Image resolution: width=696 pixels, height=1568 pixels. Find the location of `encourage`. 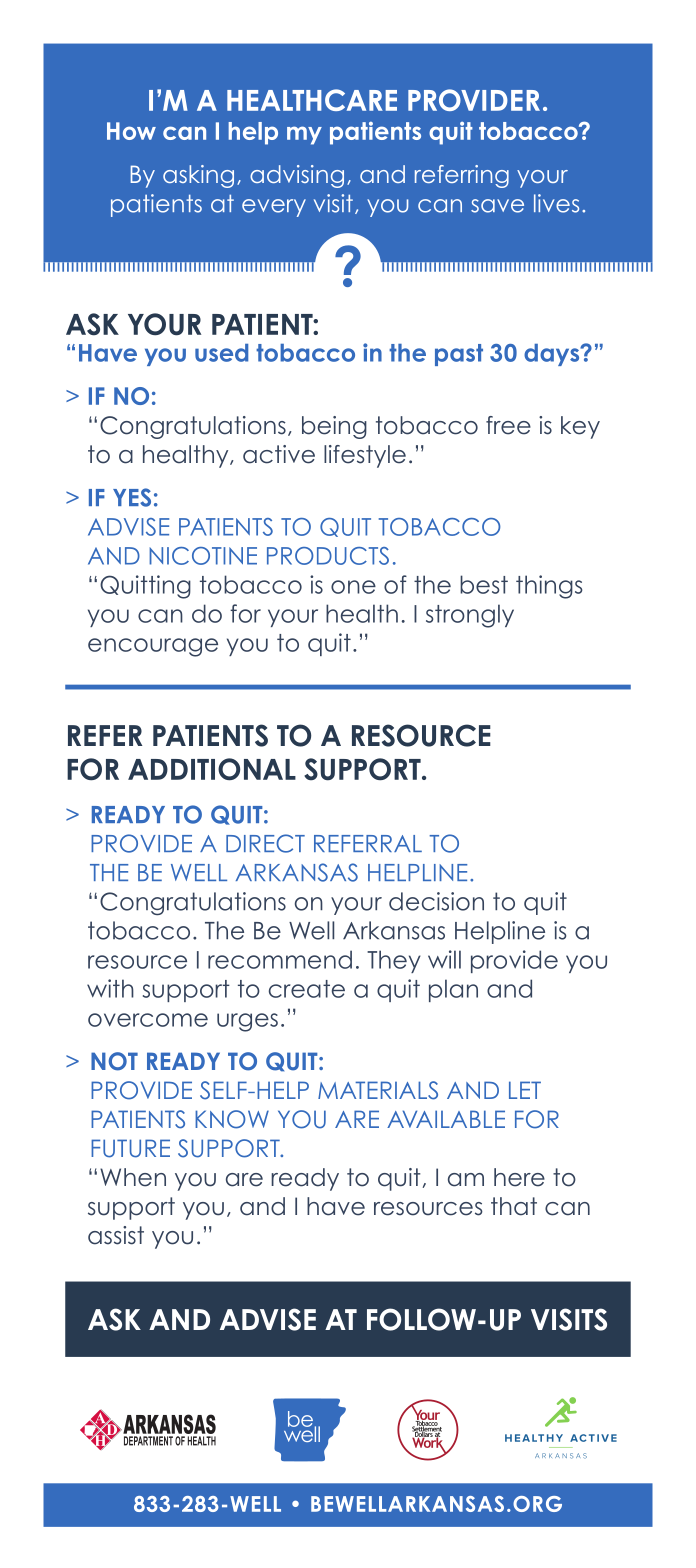

encourage is located at coordinates (153, 647).
